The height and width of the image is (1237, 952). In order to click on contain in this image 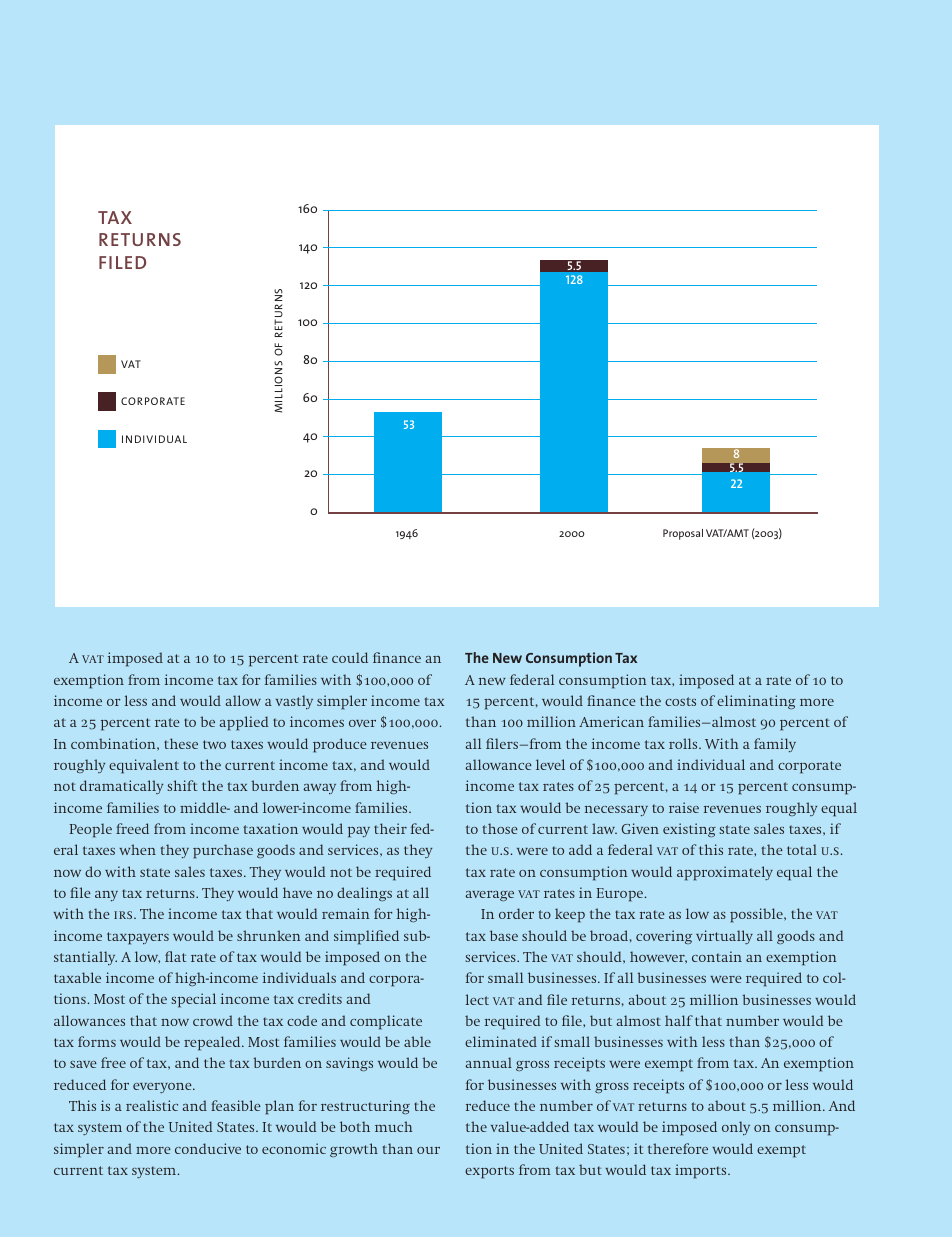, I will do `click(717, 956)`.
